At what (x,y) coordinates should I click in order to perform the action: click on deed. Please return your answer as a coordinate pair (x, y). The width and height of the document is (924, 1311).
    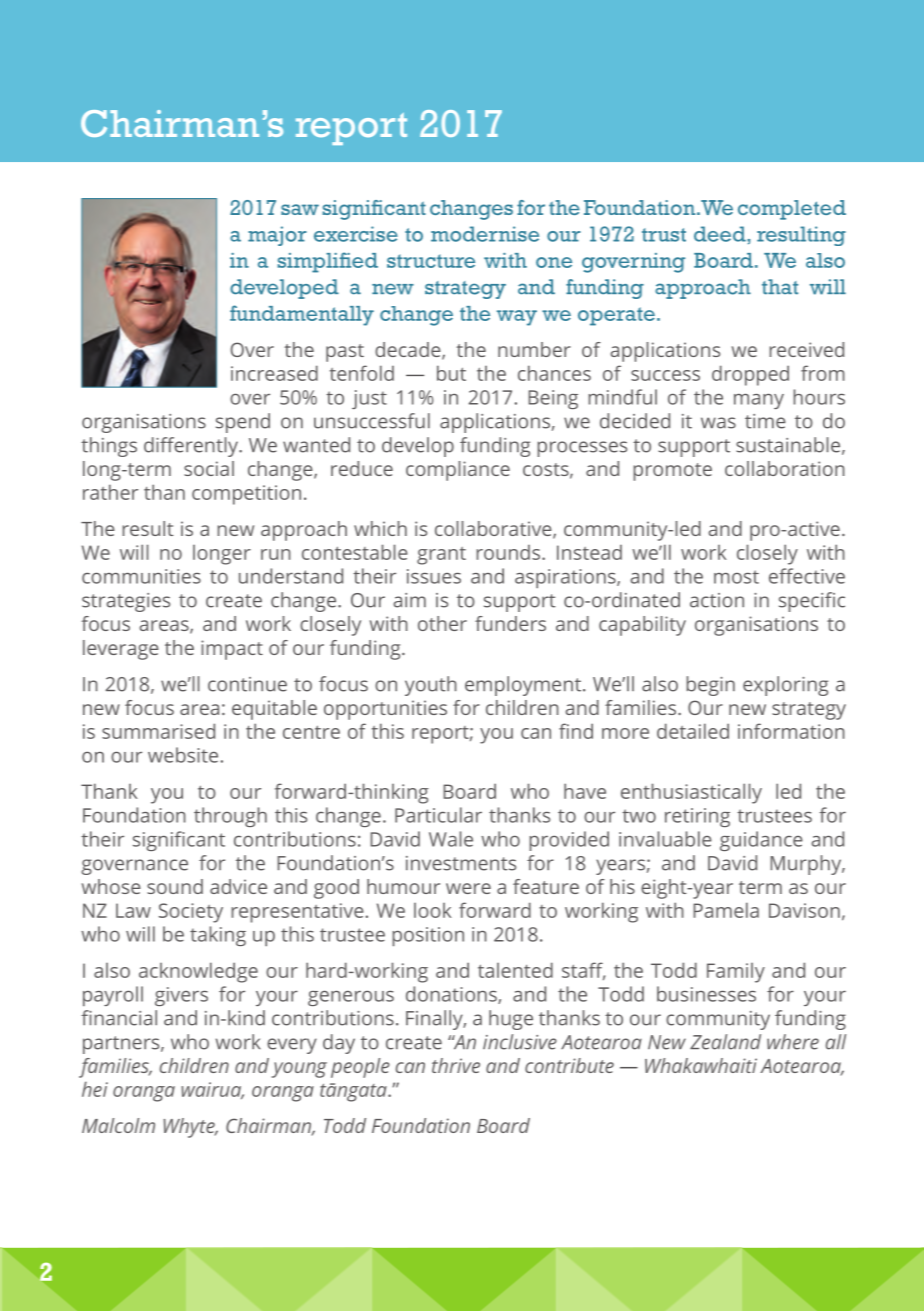
    Looking at the image, I should click on (721, 234).
